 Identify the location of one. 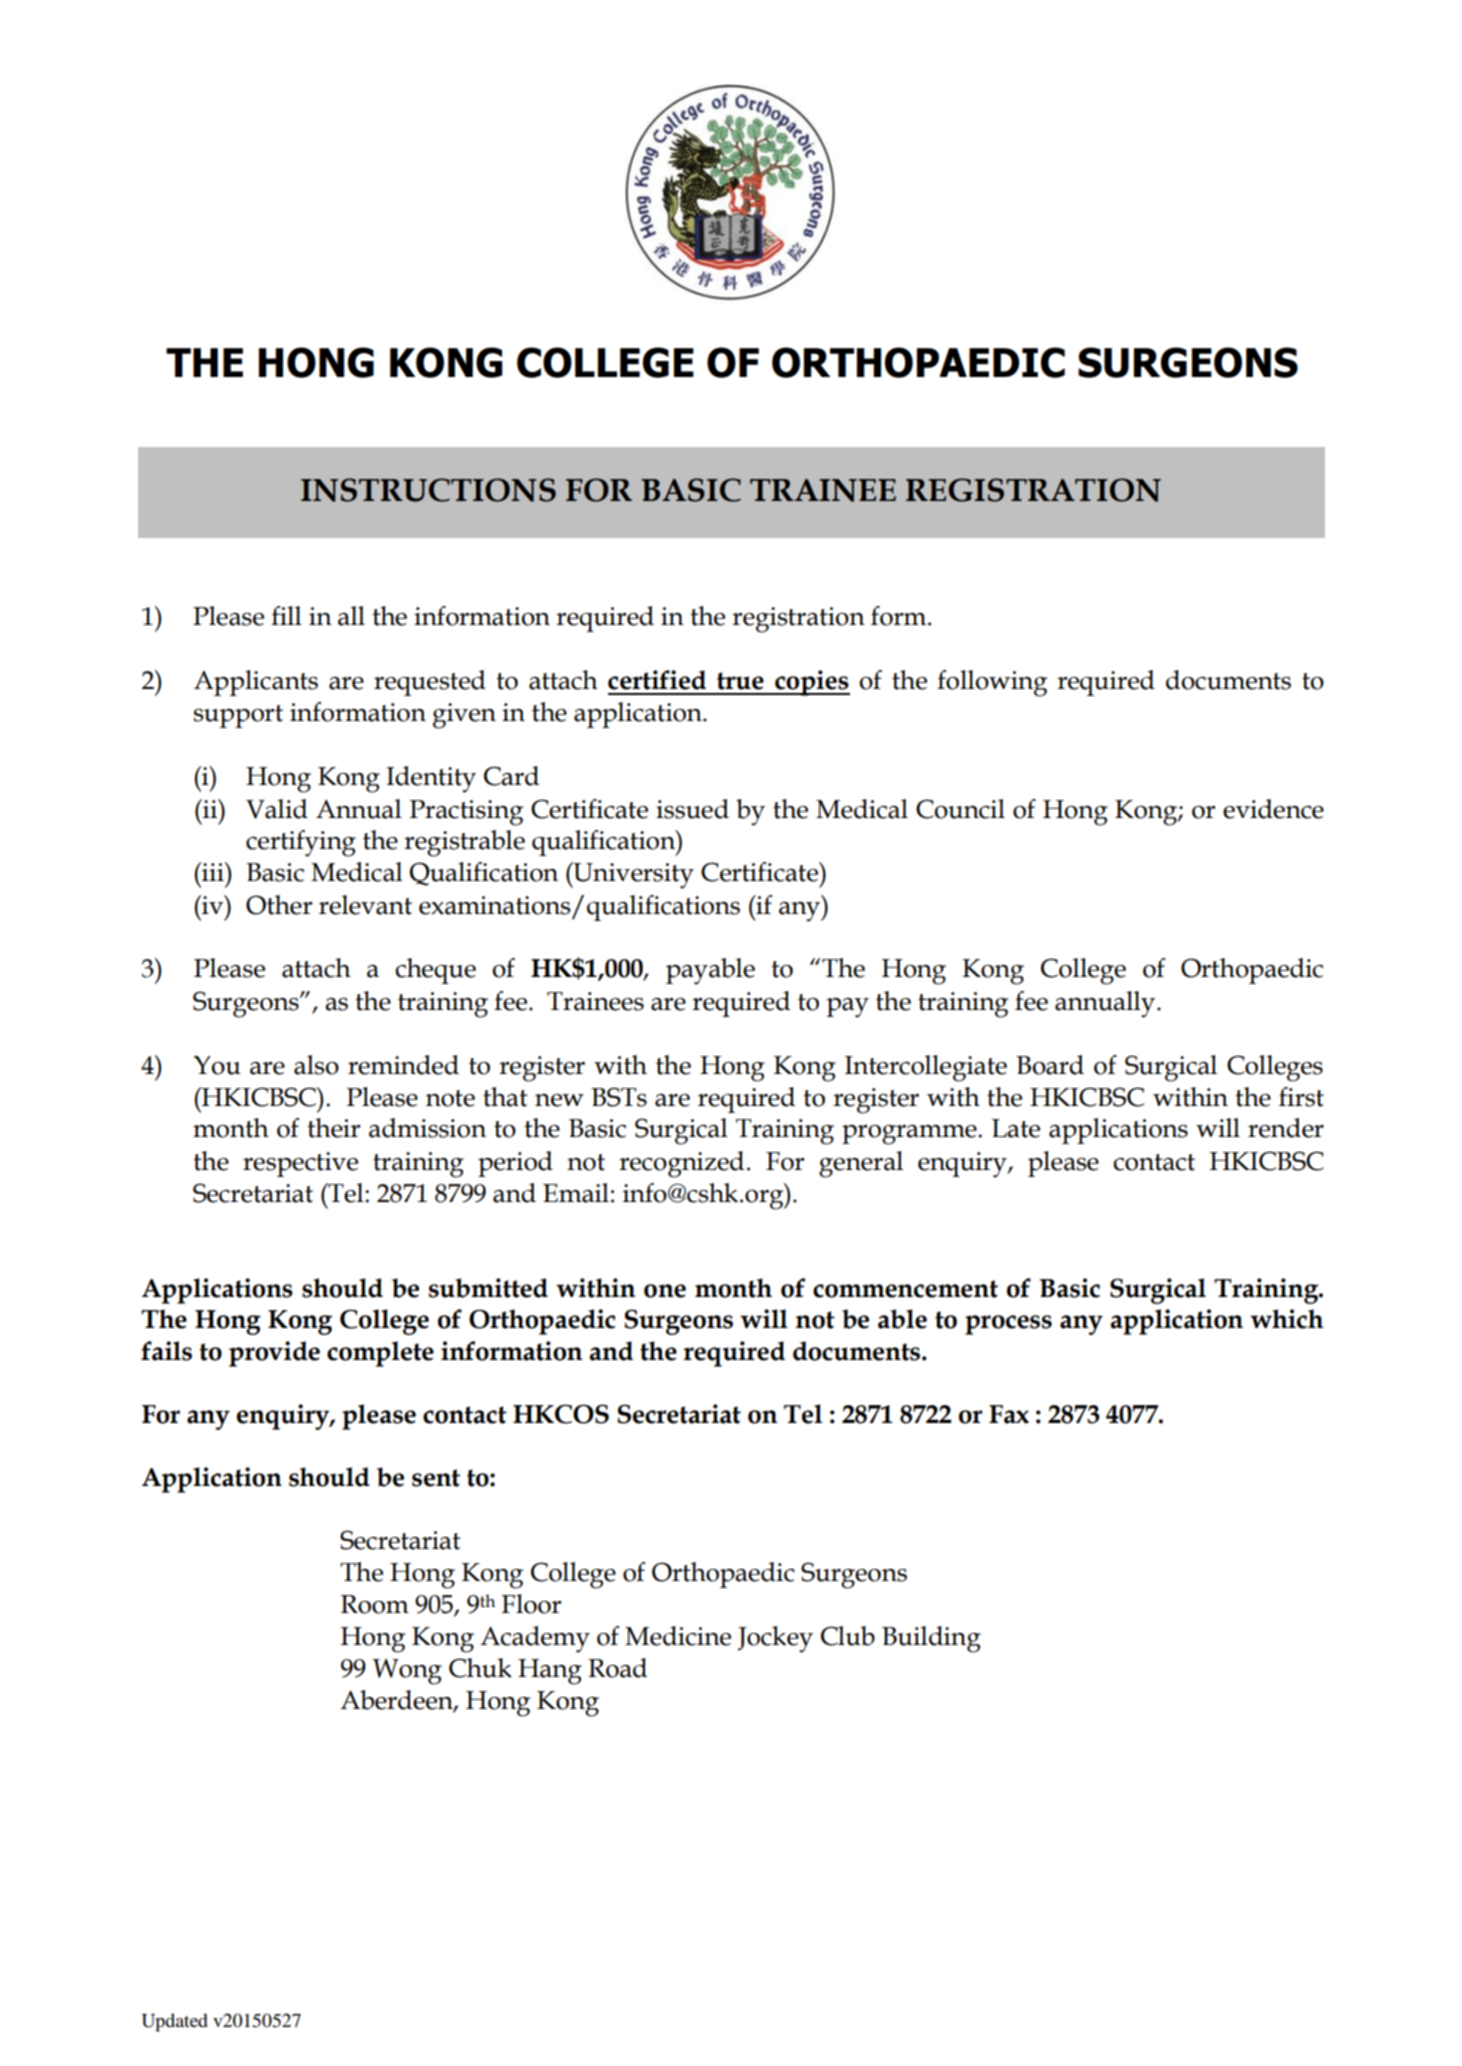
(665, 1291).
